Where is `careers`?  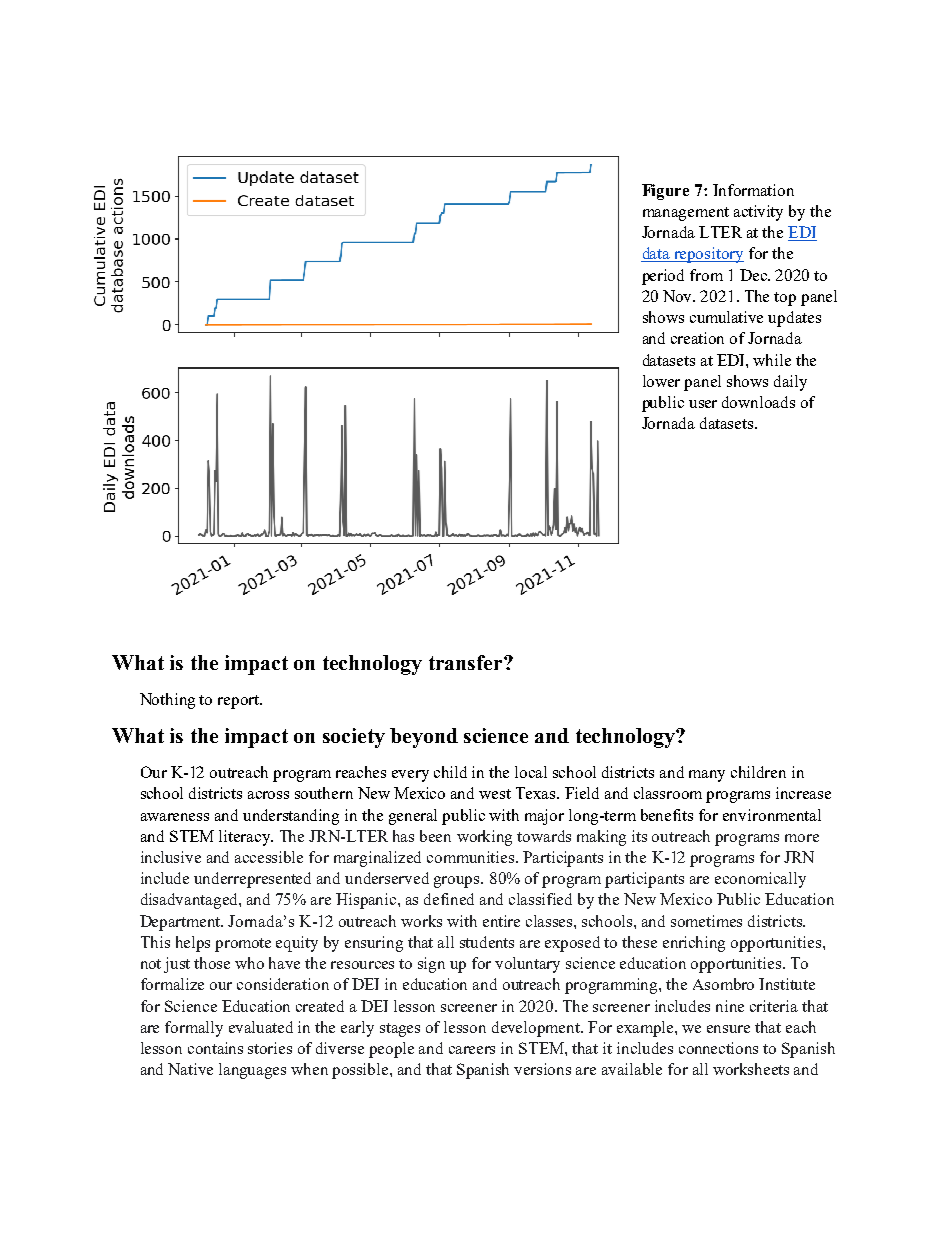 careers is located at coordinates (472, 1050).
